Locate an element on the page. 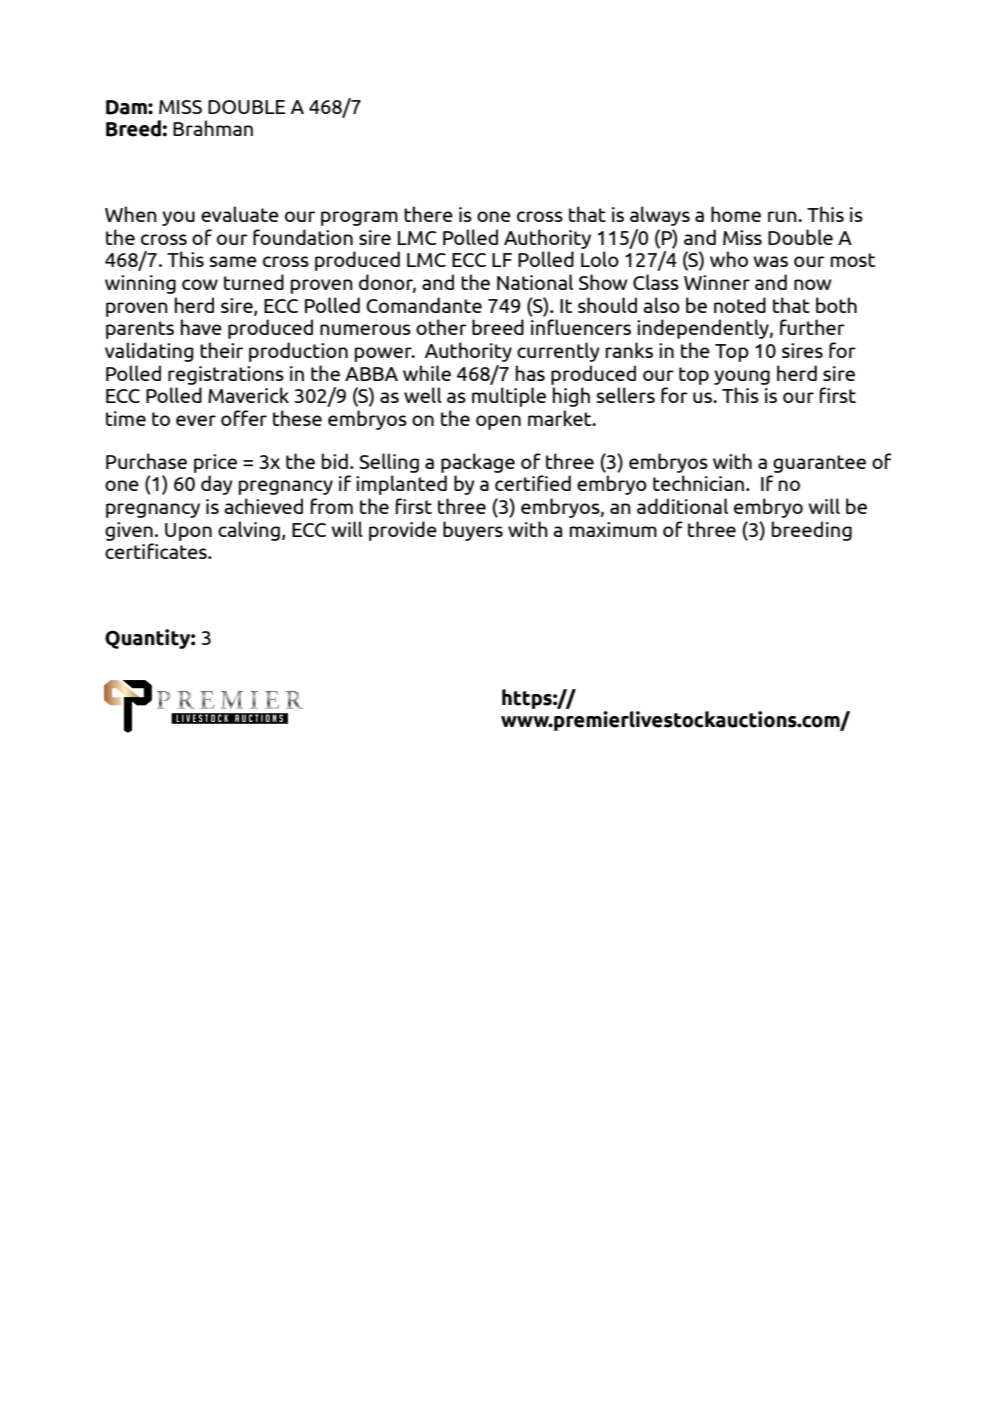 This image has width=1002, height=1418. multiple is located at coordinates (509, 397).
